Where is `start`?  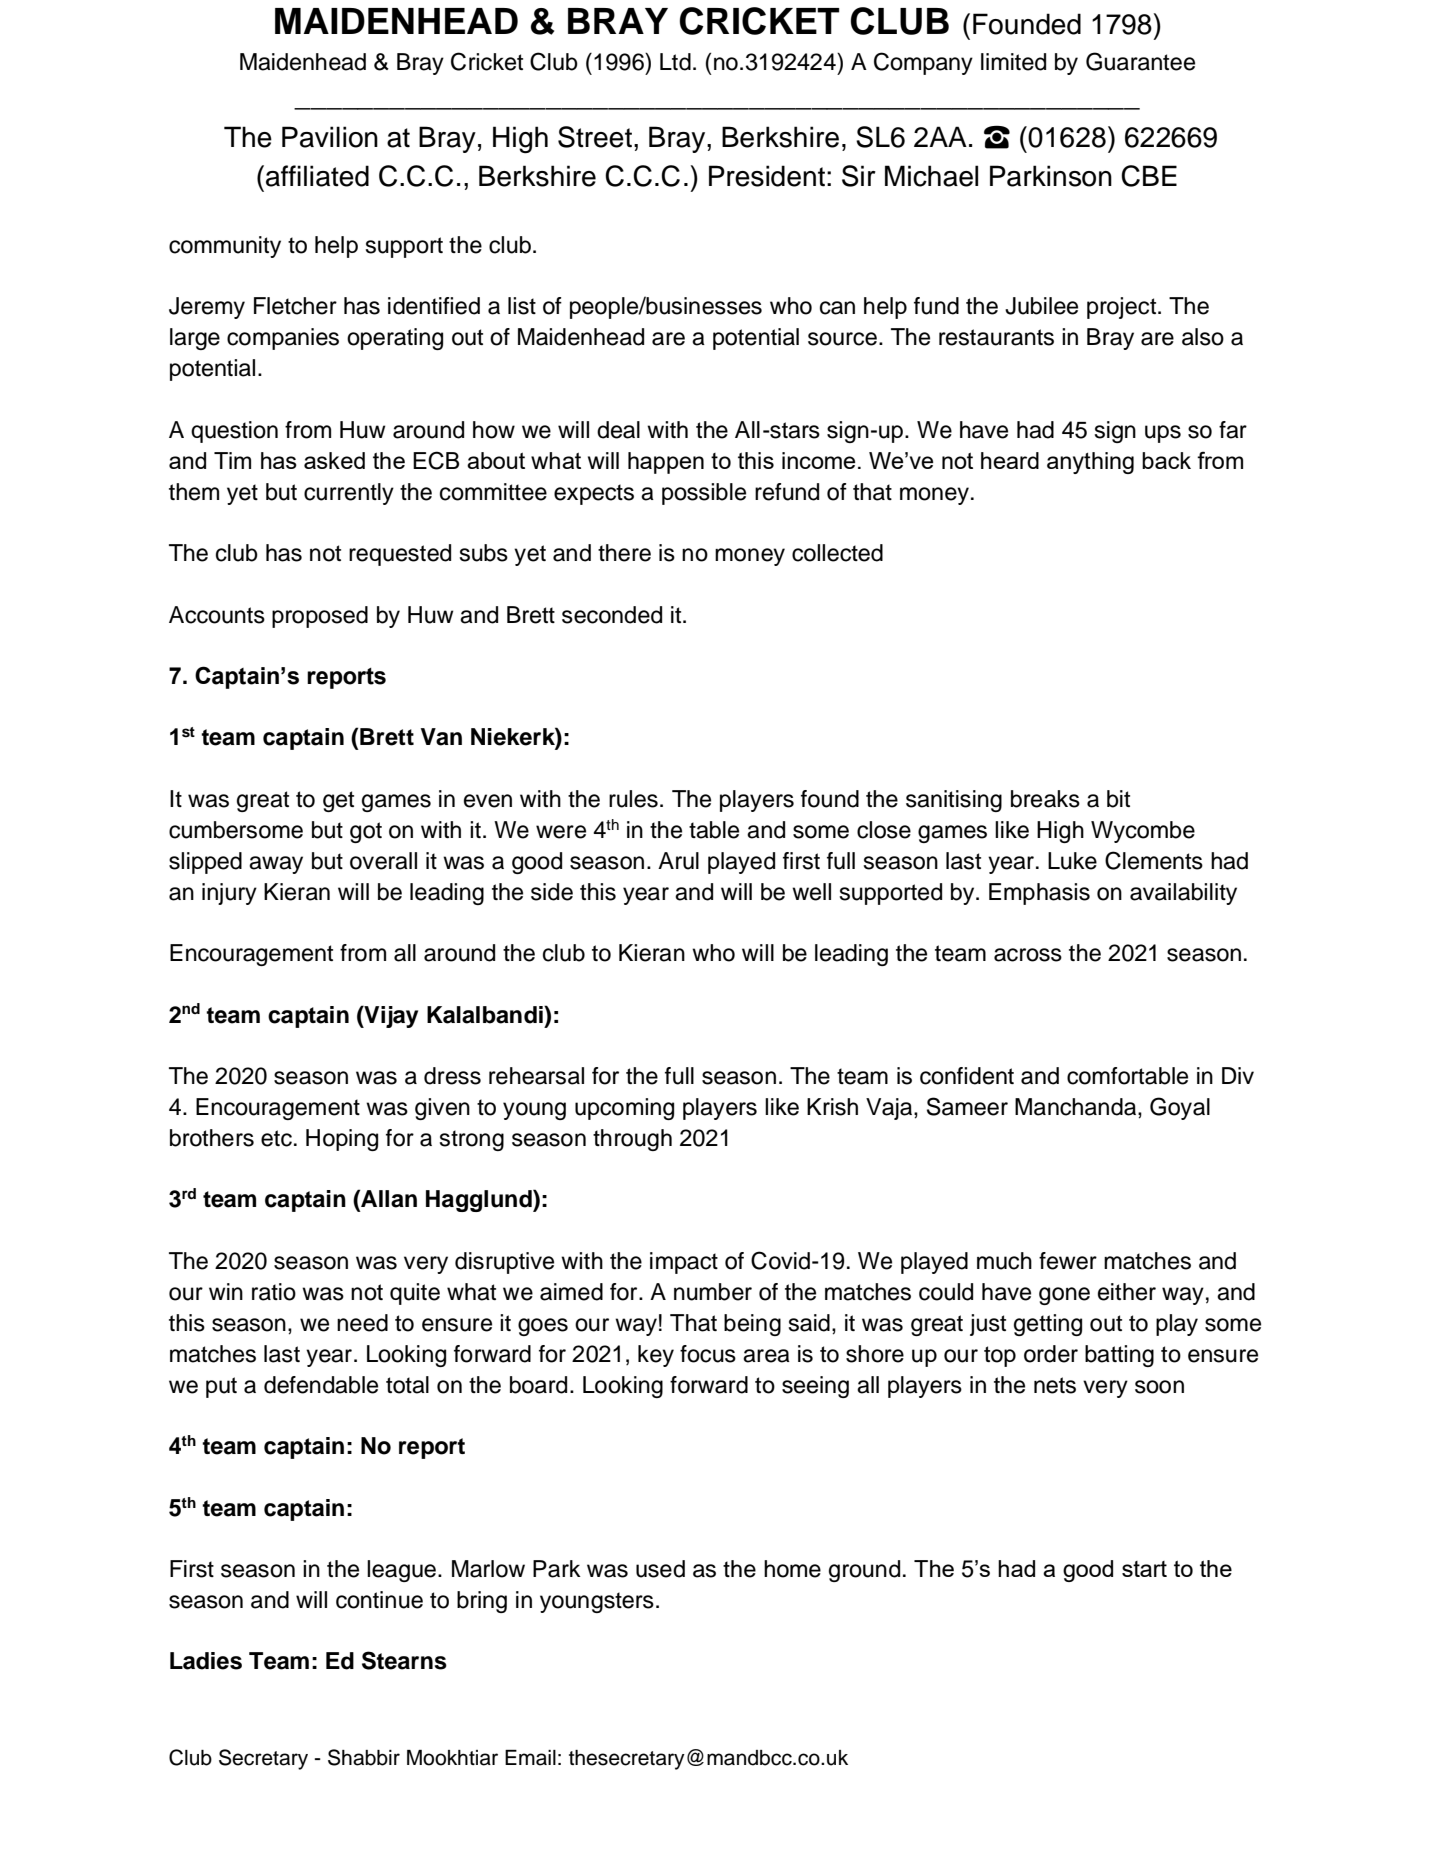 start is located at coordinates (1144, 1569).
